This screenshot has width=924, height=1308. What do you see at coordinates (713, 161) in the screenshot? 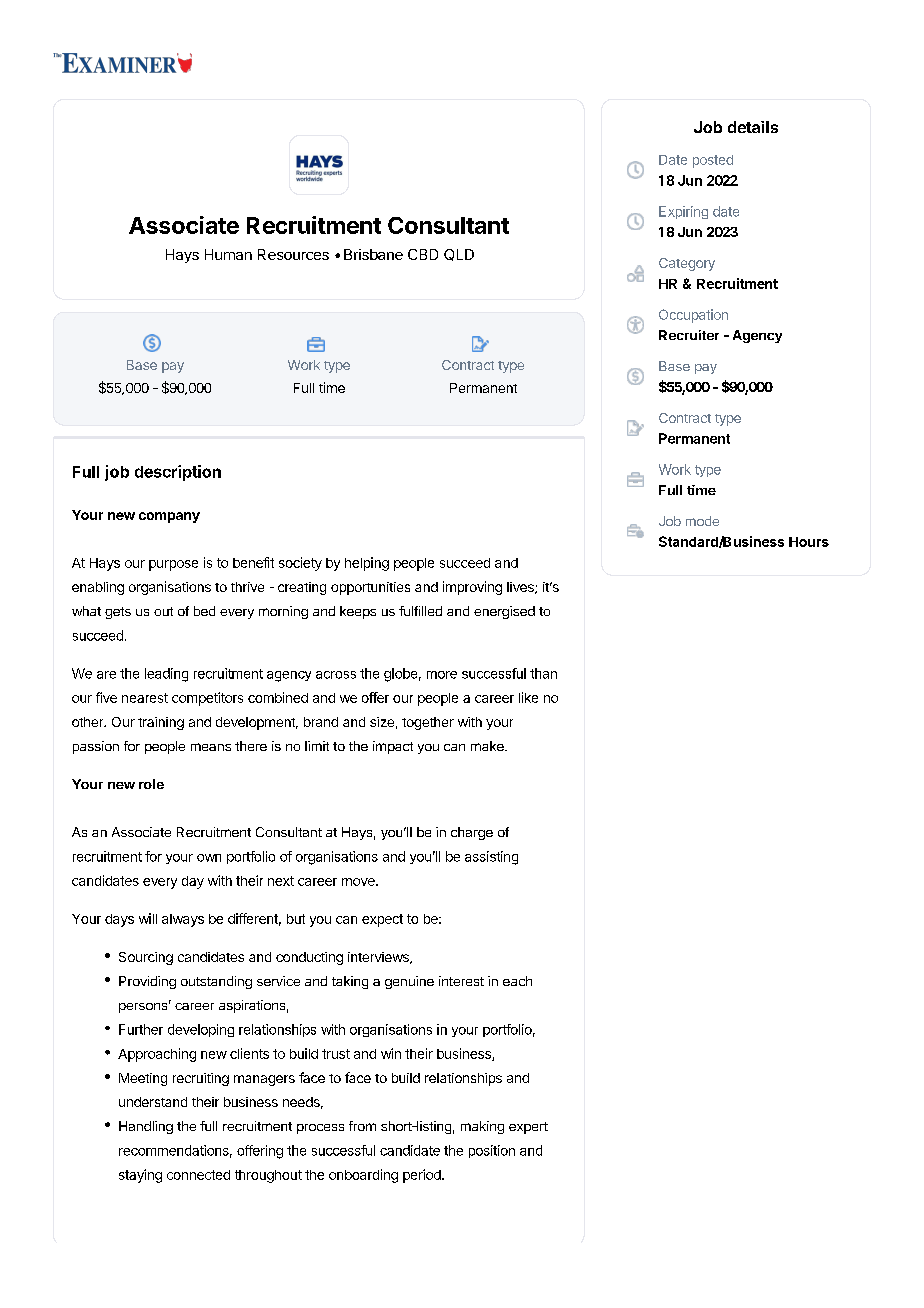
I see `posted` at bounding box center [713, 161].
